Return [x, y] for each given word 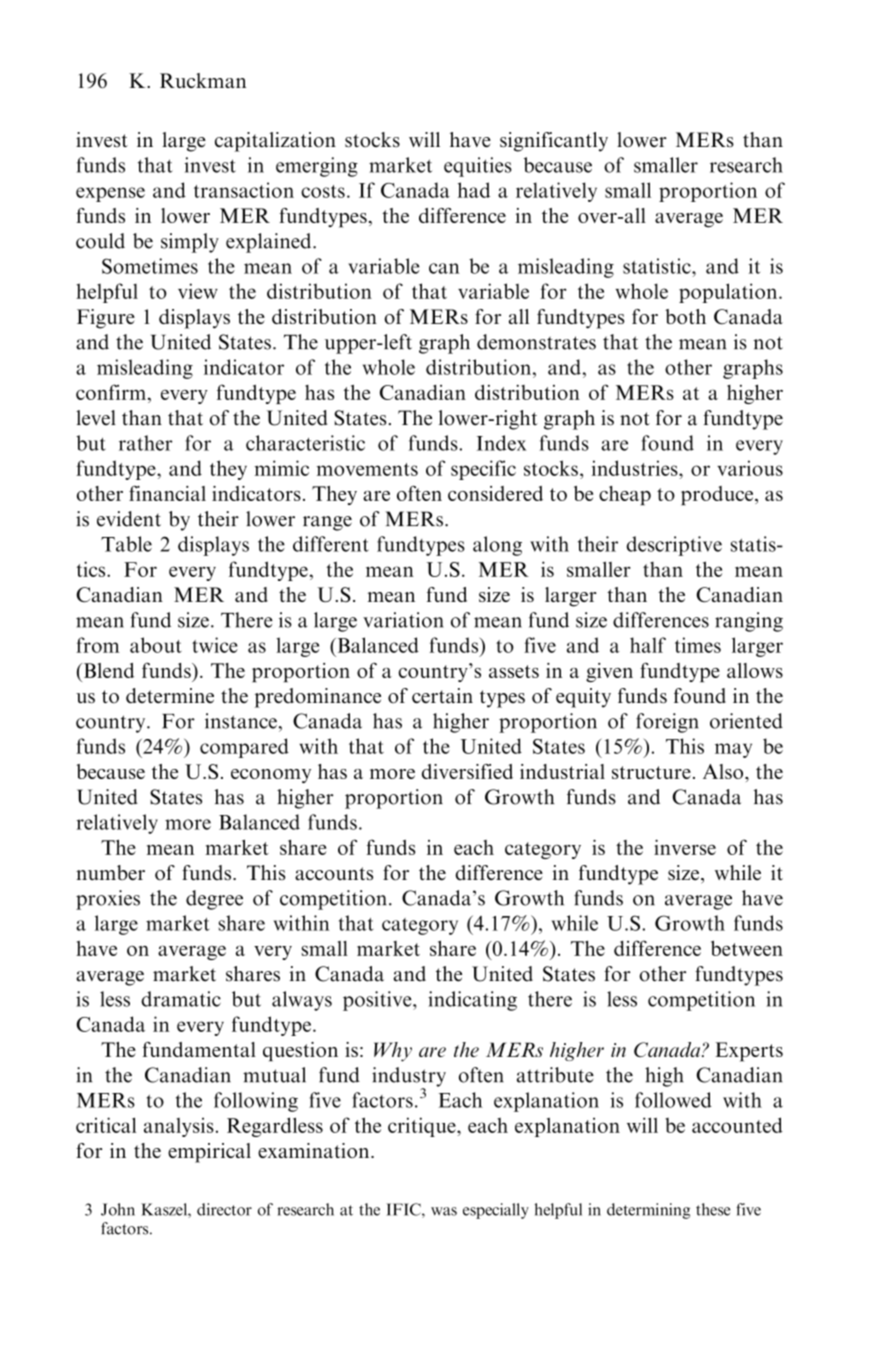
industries [636, 468]
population [729, 293]
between [747, 948]
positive [378, 1001]
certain [442, 696]
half [648, 645]
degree [214, 900]
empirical [209, 1153]
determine [170, 696]
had [474, 190]
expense [110, 194]
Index [501, 443]
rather [146, 443]
